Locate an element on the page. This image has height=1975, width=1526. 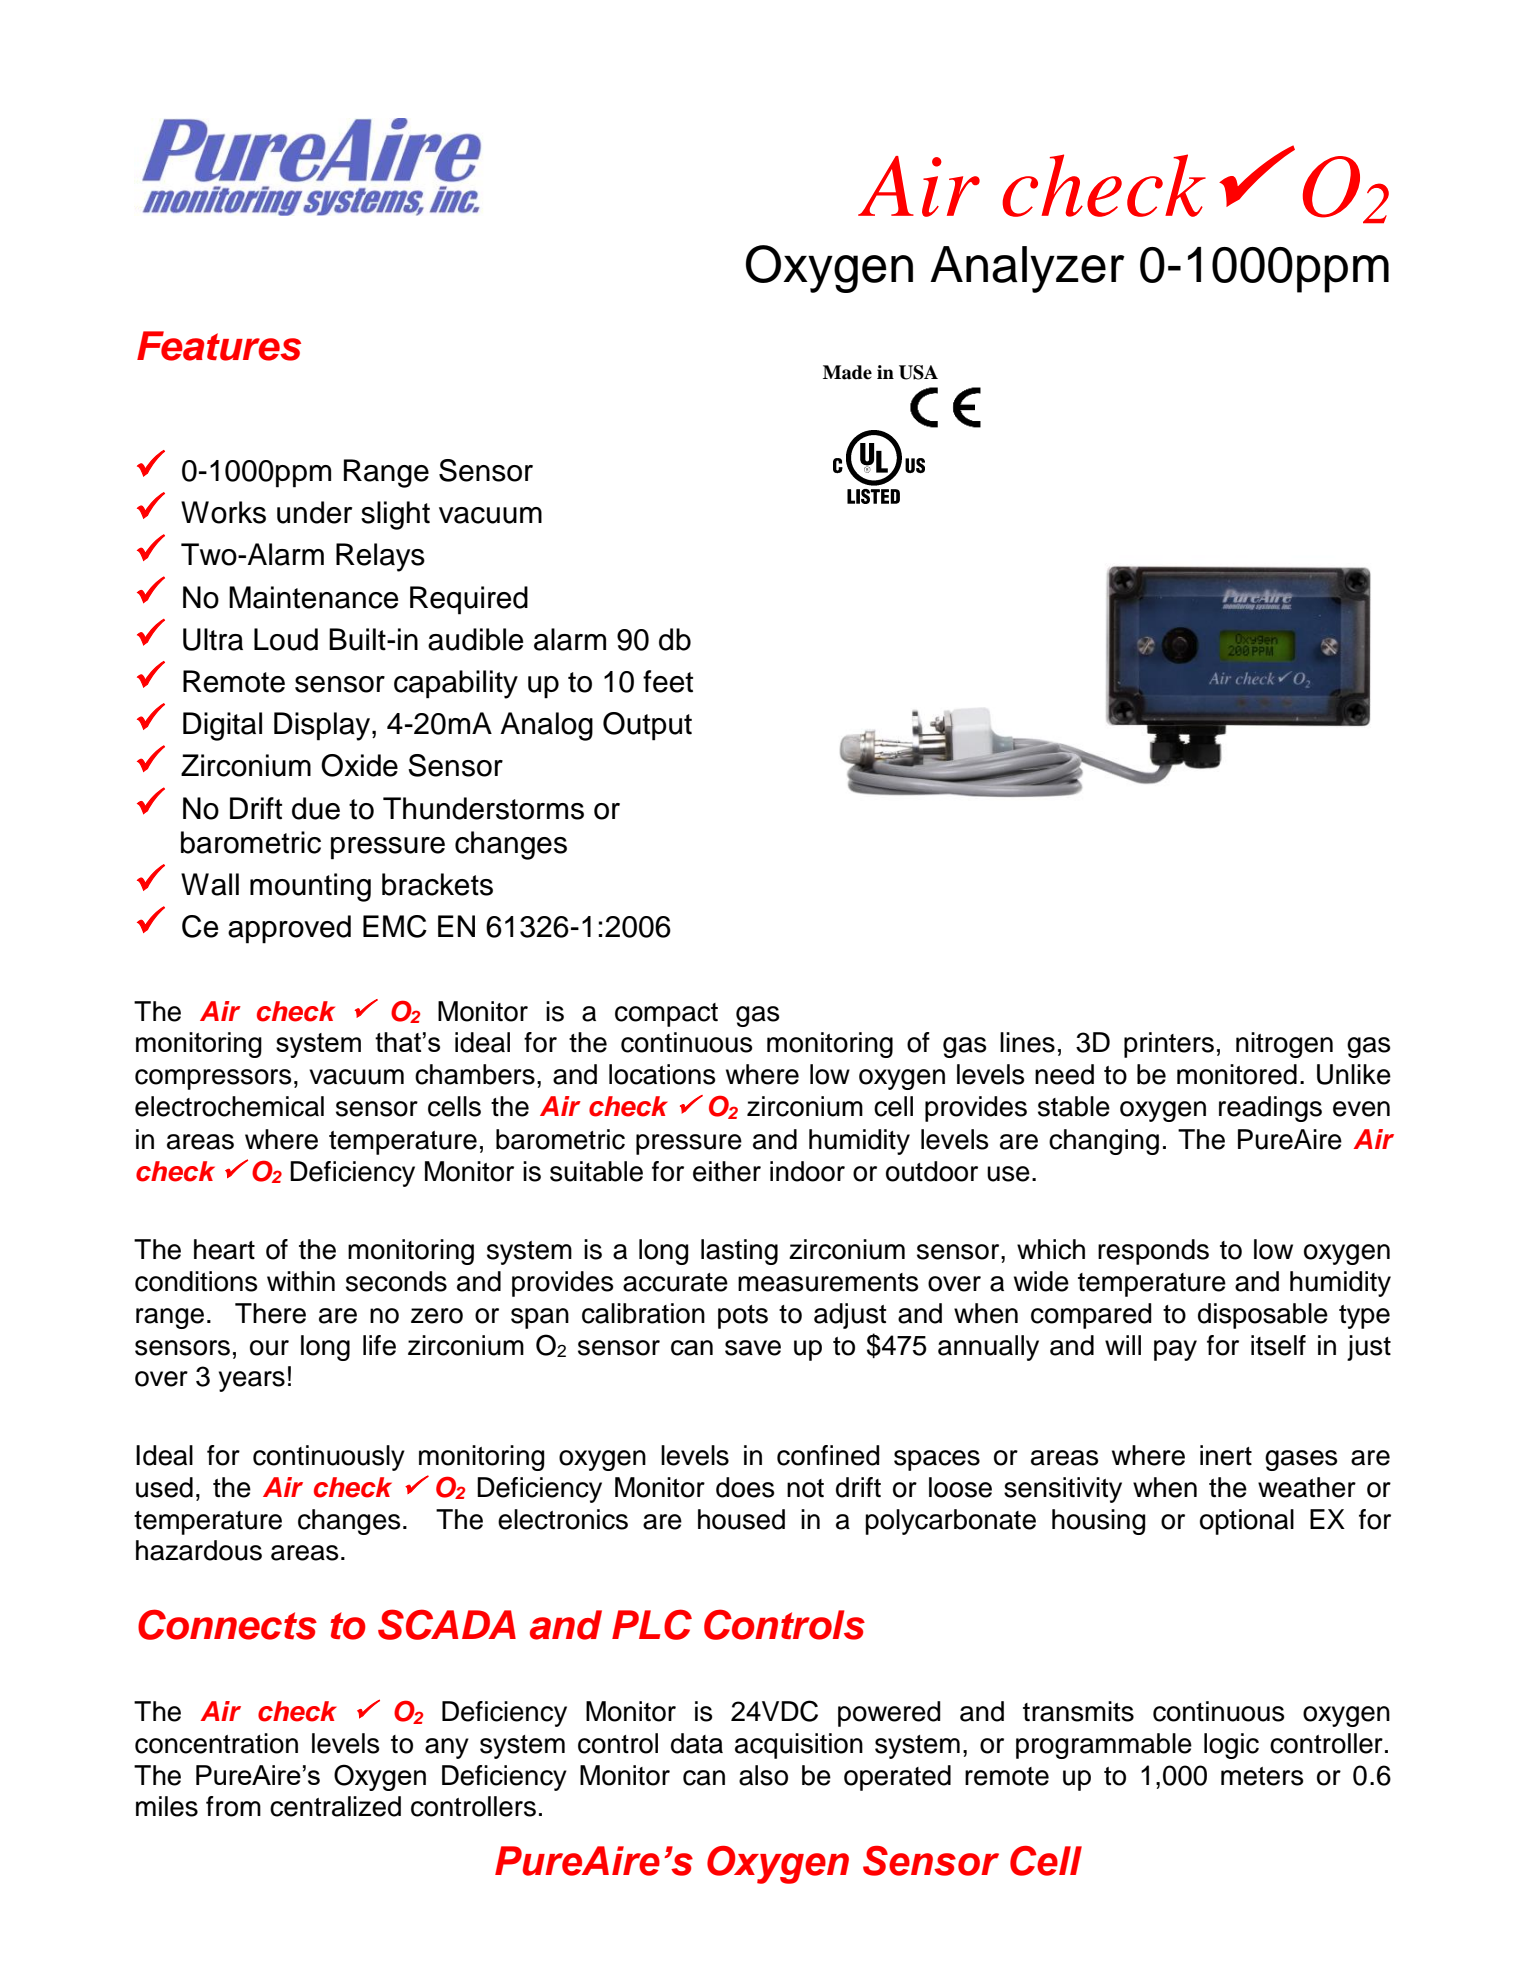
Analyzer is located at coordinates (1027, 269).
